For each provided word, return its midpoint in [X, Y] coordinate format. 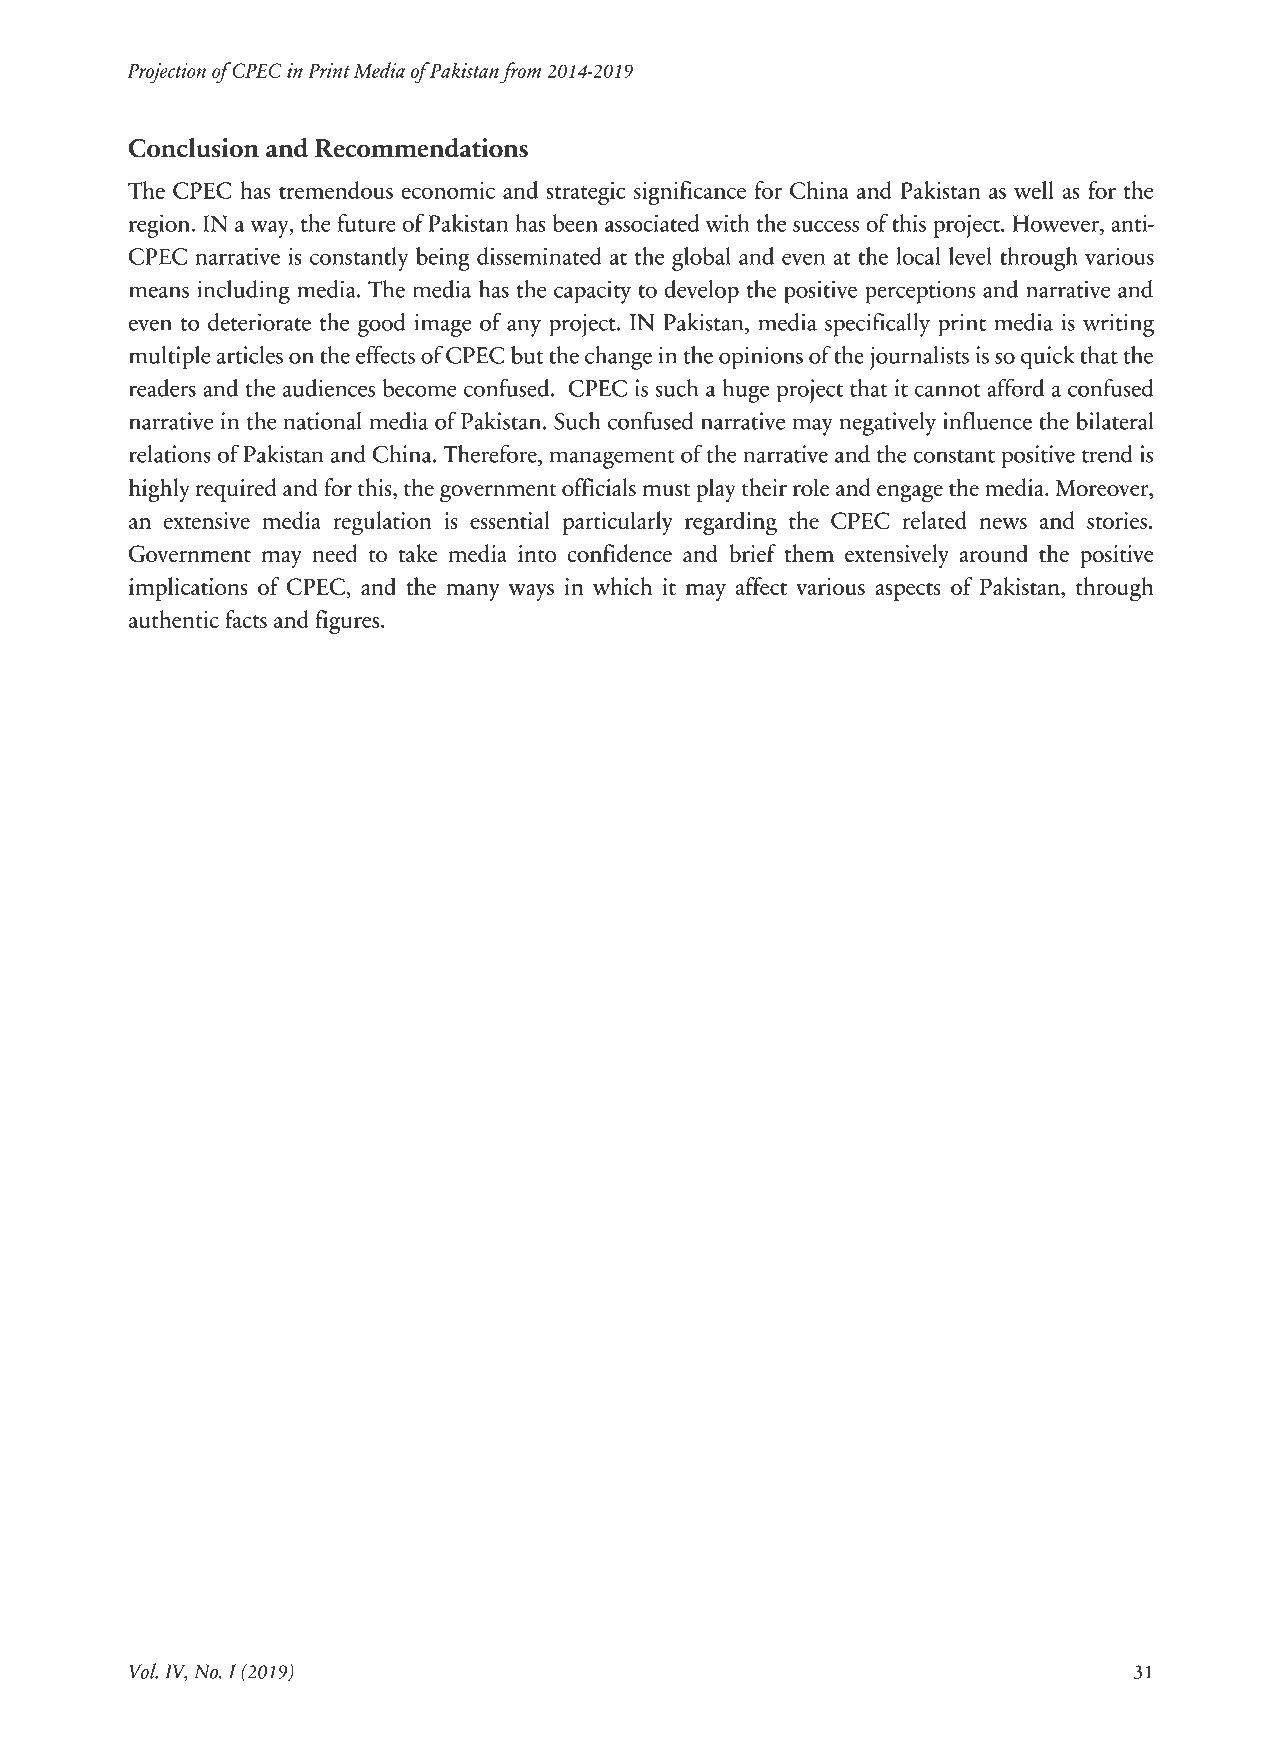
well [1034, 190]
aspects [908, 591]
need [335, 553]
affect [761, 586]
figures [347, 622]
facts [246, 619]
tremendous [336, 190]
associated [652, 223]
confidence [619, 553]
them [809, 553]
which [622, 586]
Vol [143, 1671]
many [473, 592]
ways [531, 592]
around [993, 553]
